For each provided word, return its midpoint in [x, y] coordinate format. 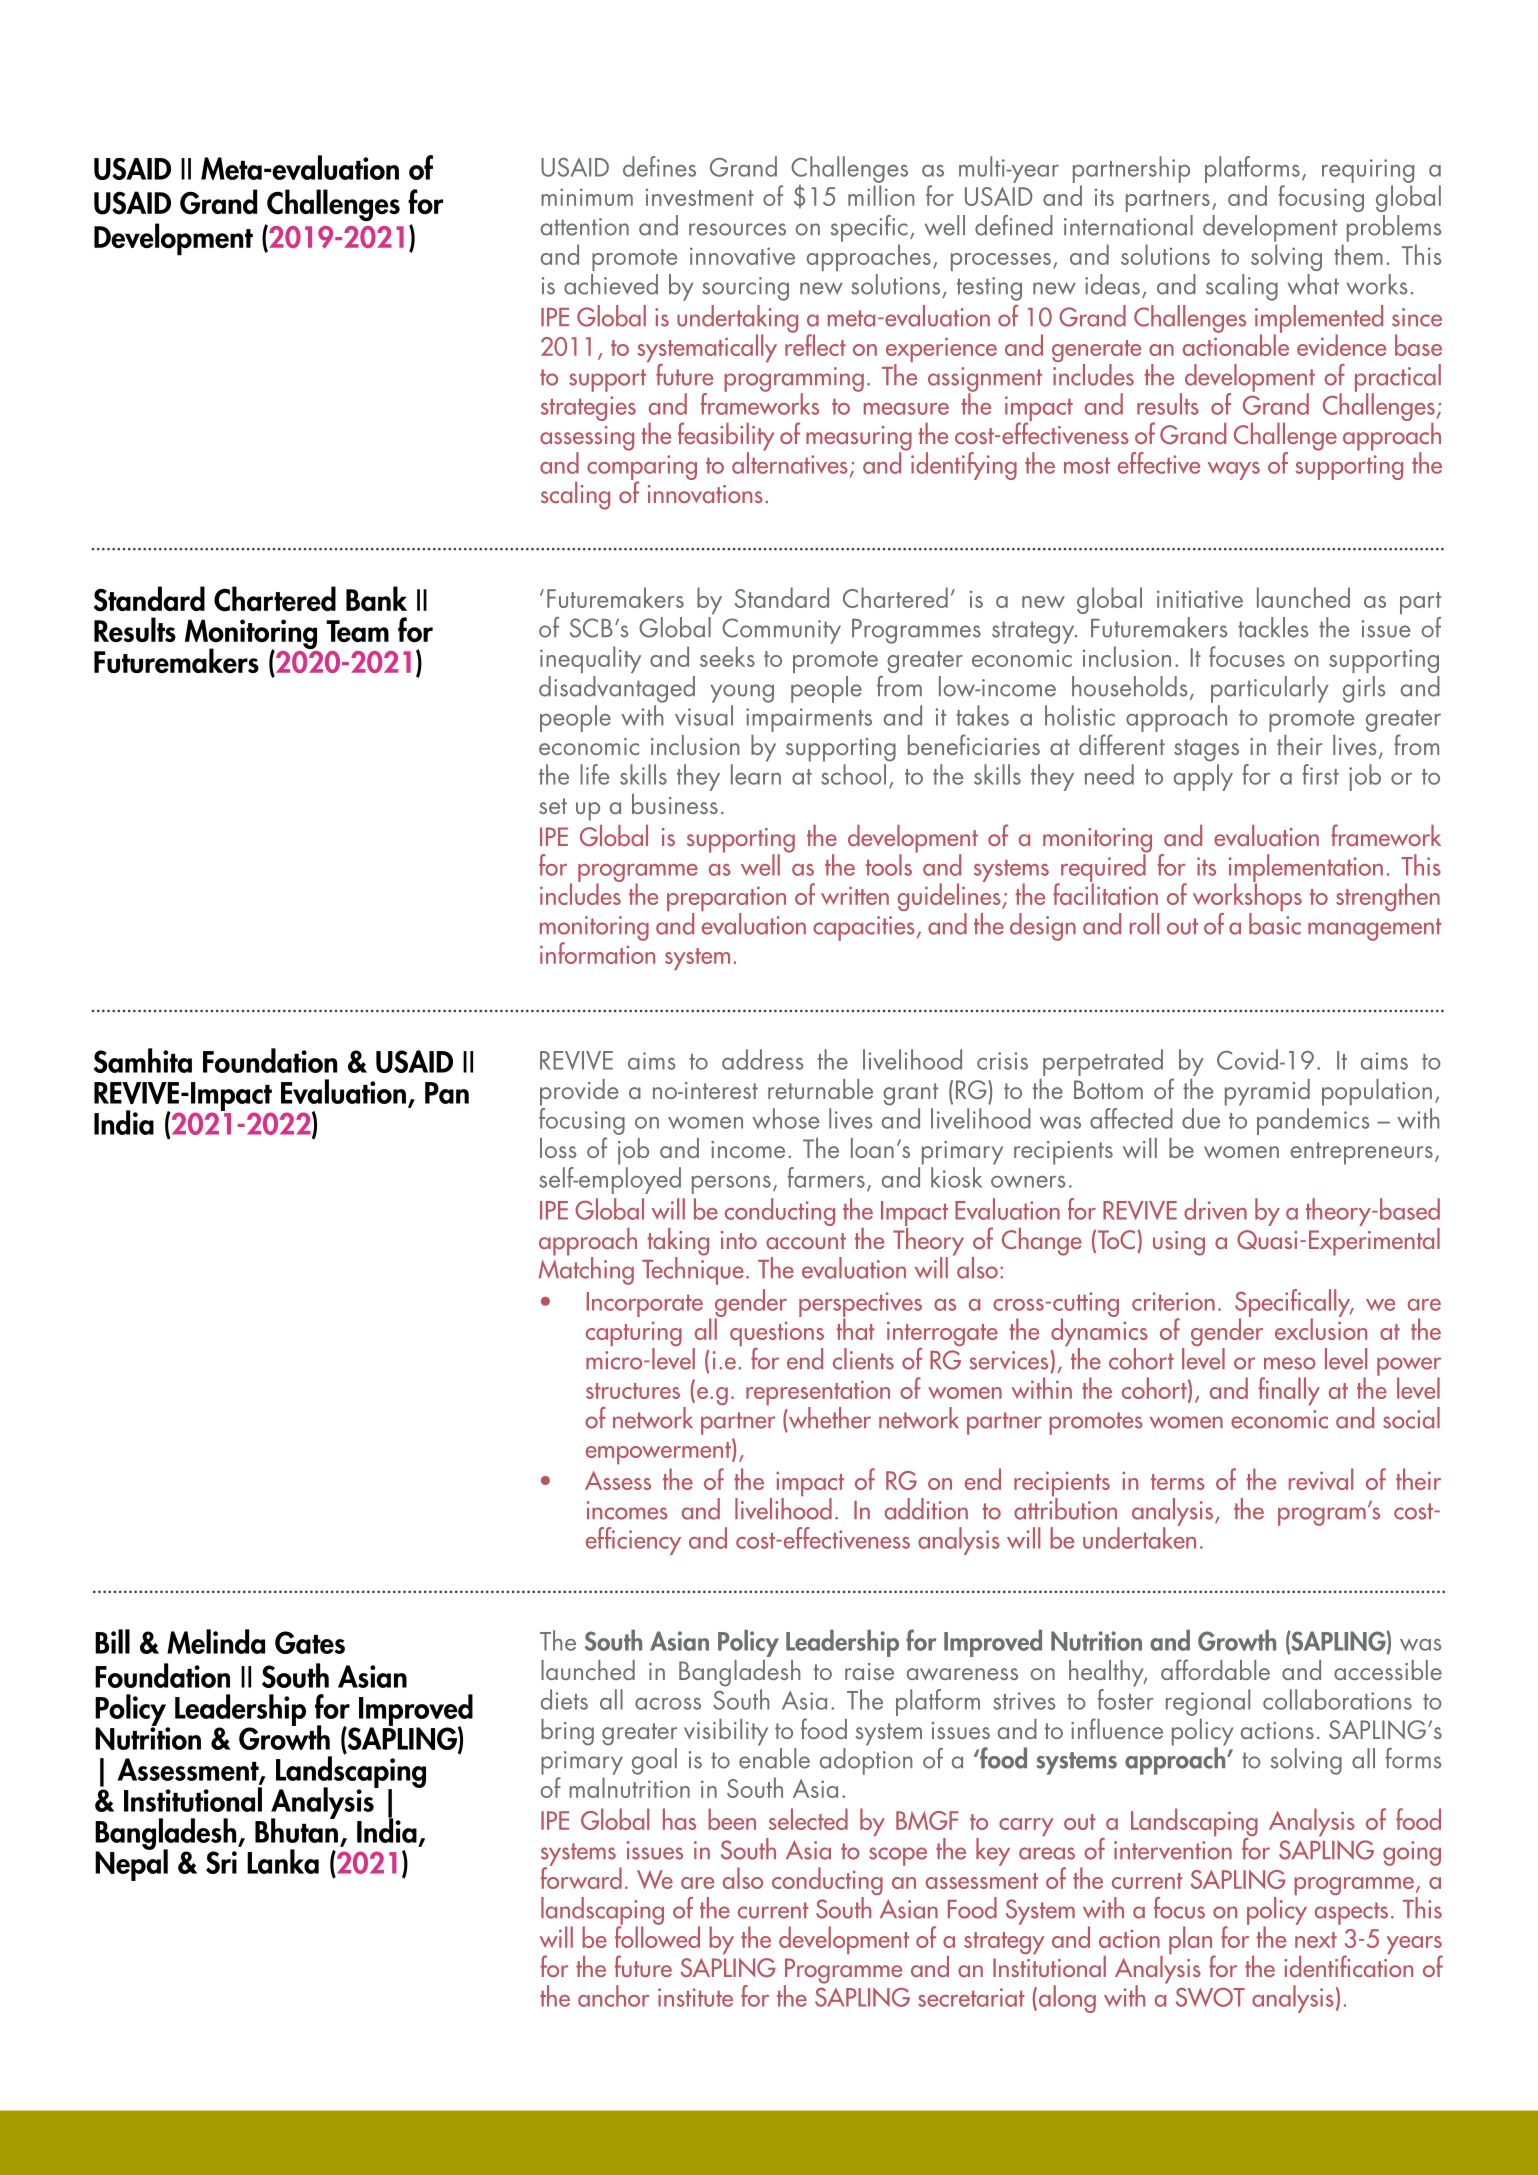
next [1316, 1940]
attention [585, 227]
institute [695, 1997]
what [1313, 284]
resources [737, 229]
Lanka [283, 1861]
